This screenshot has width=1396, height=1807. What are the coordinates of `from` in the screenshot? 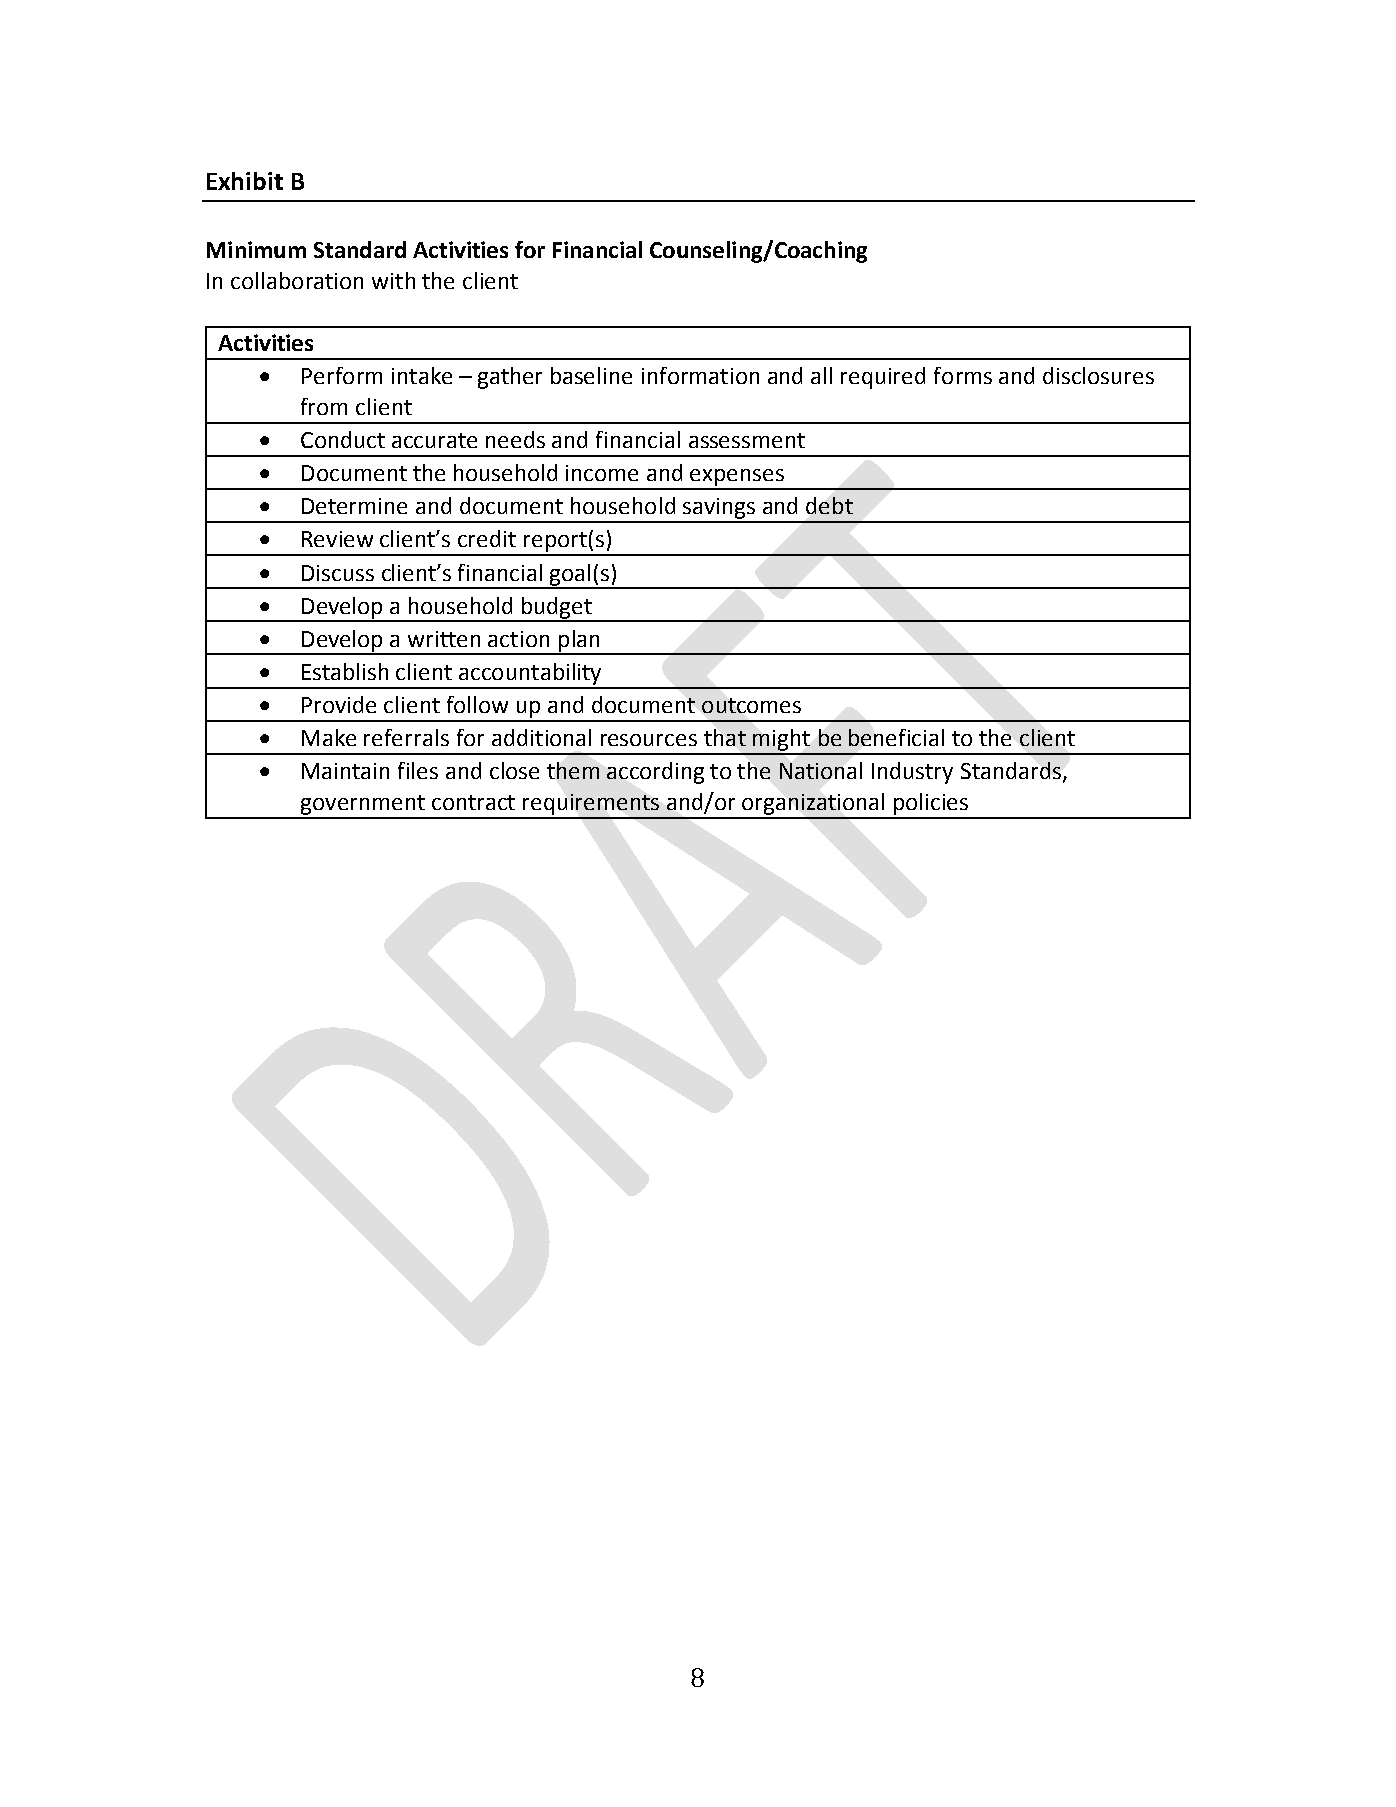 It's located at (324, 406).
